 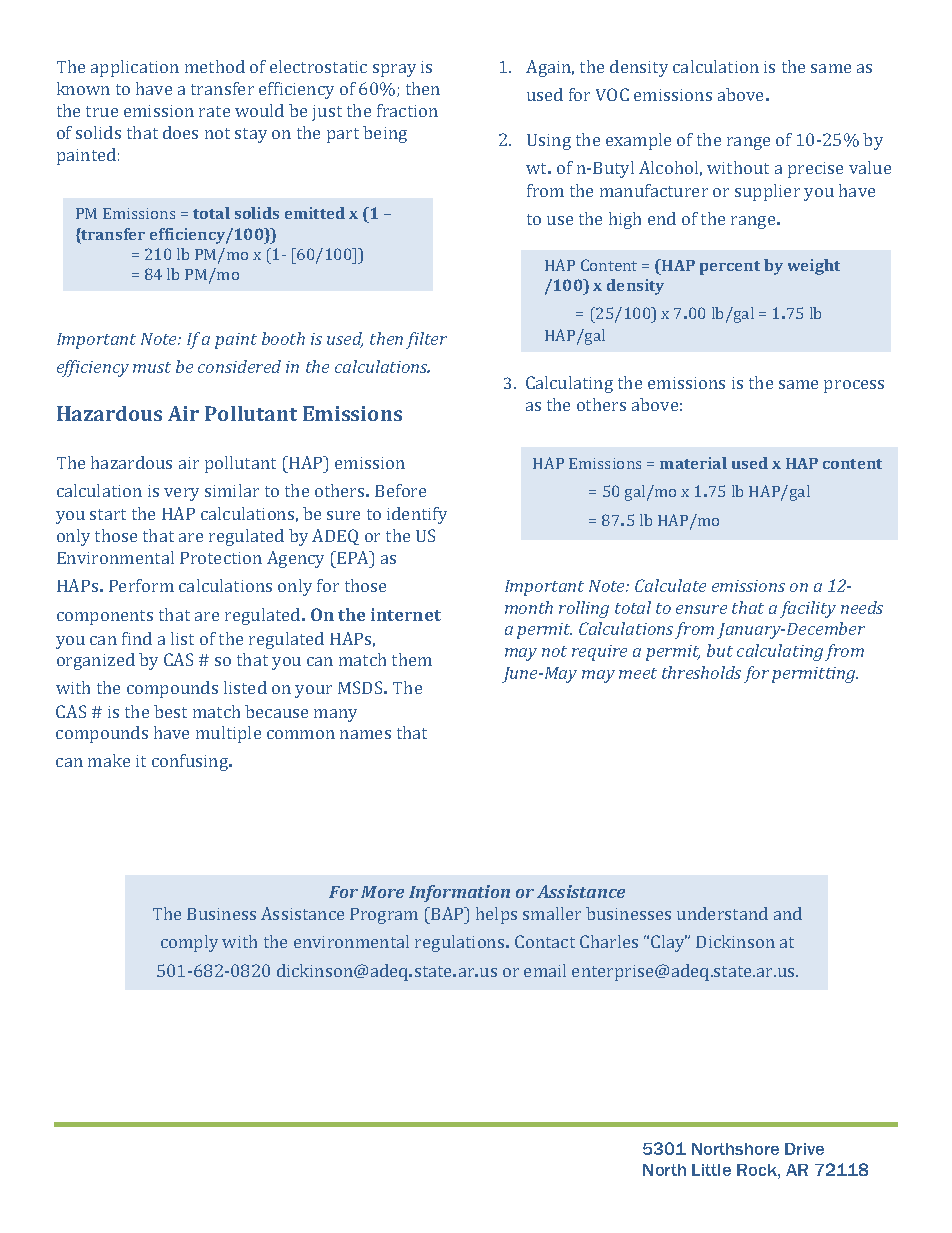 I want to click on rate, so click(x=214, y=111).
